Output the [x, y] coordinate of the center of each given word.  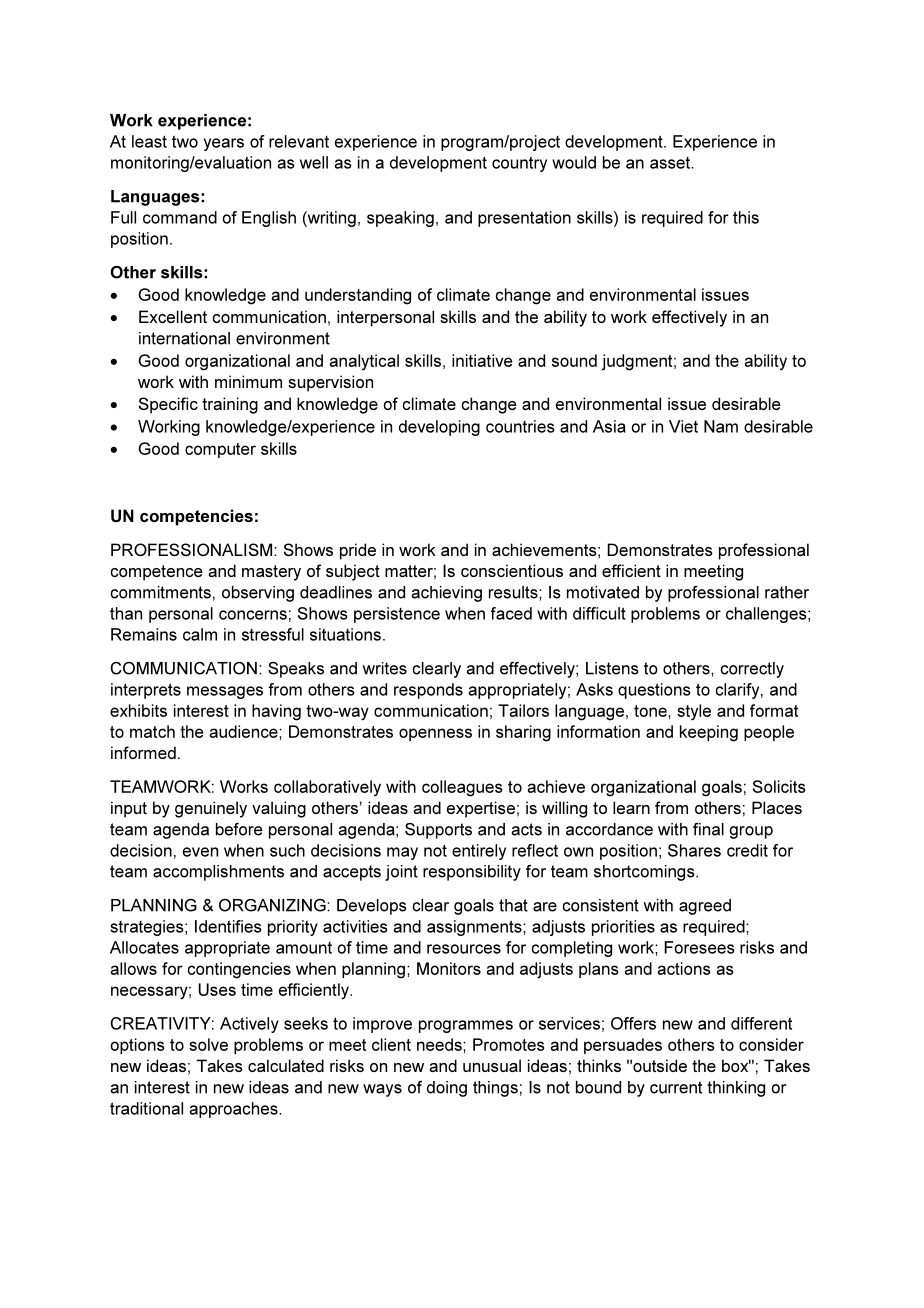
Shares [694, 850]
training [230, 405]
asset [671, 163]
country [519, 164]
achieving [447, 594]
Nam [721, 426]
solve [208, 1044]
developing [439, 428]
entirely [479, 852]
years [224, 144]
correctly [752, 670]
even [200, 852]
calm [200, 634]
